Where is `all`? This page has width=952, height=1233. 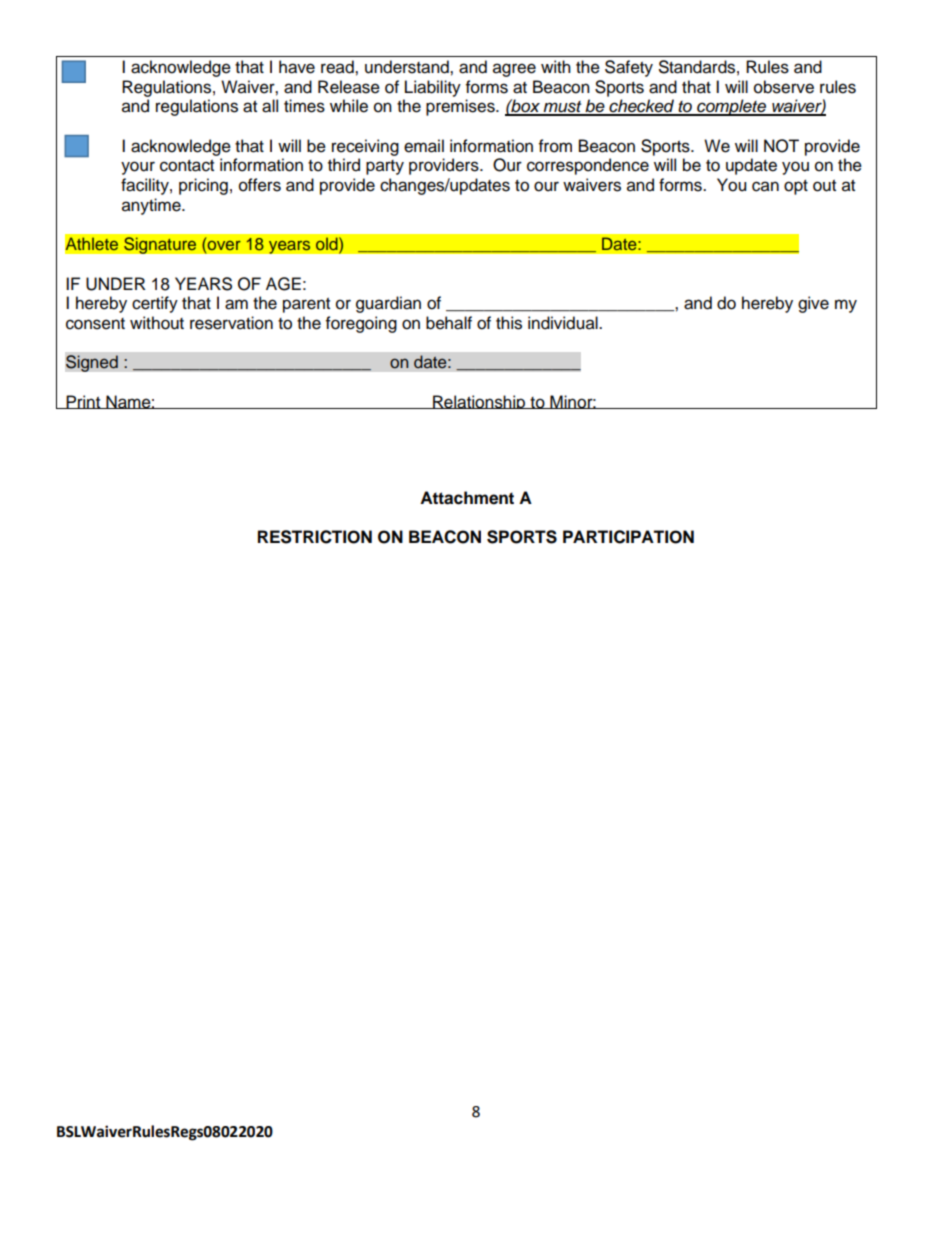
all is located at coordinates (270, 106).
